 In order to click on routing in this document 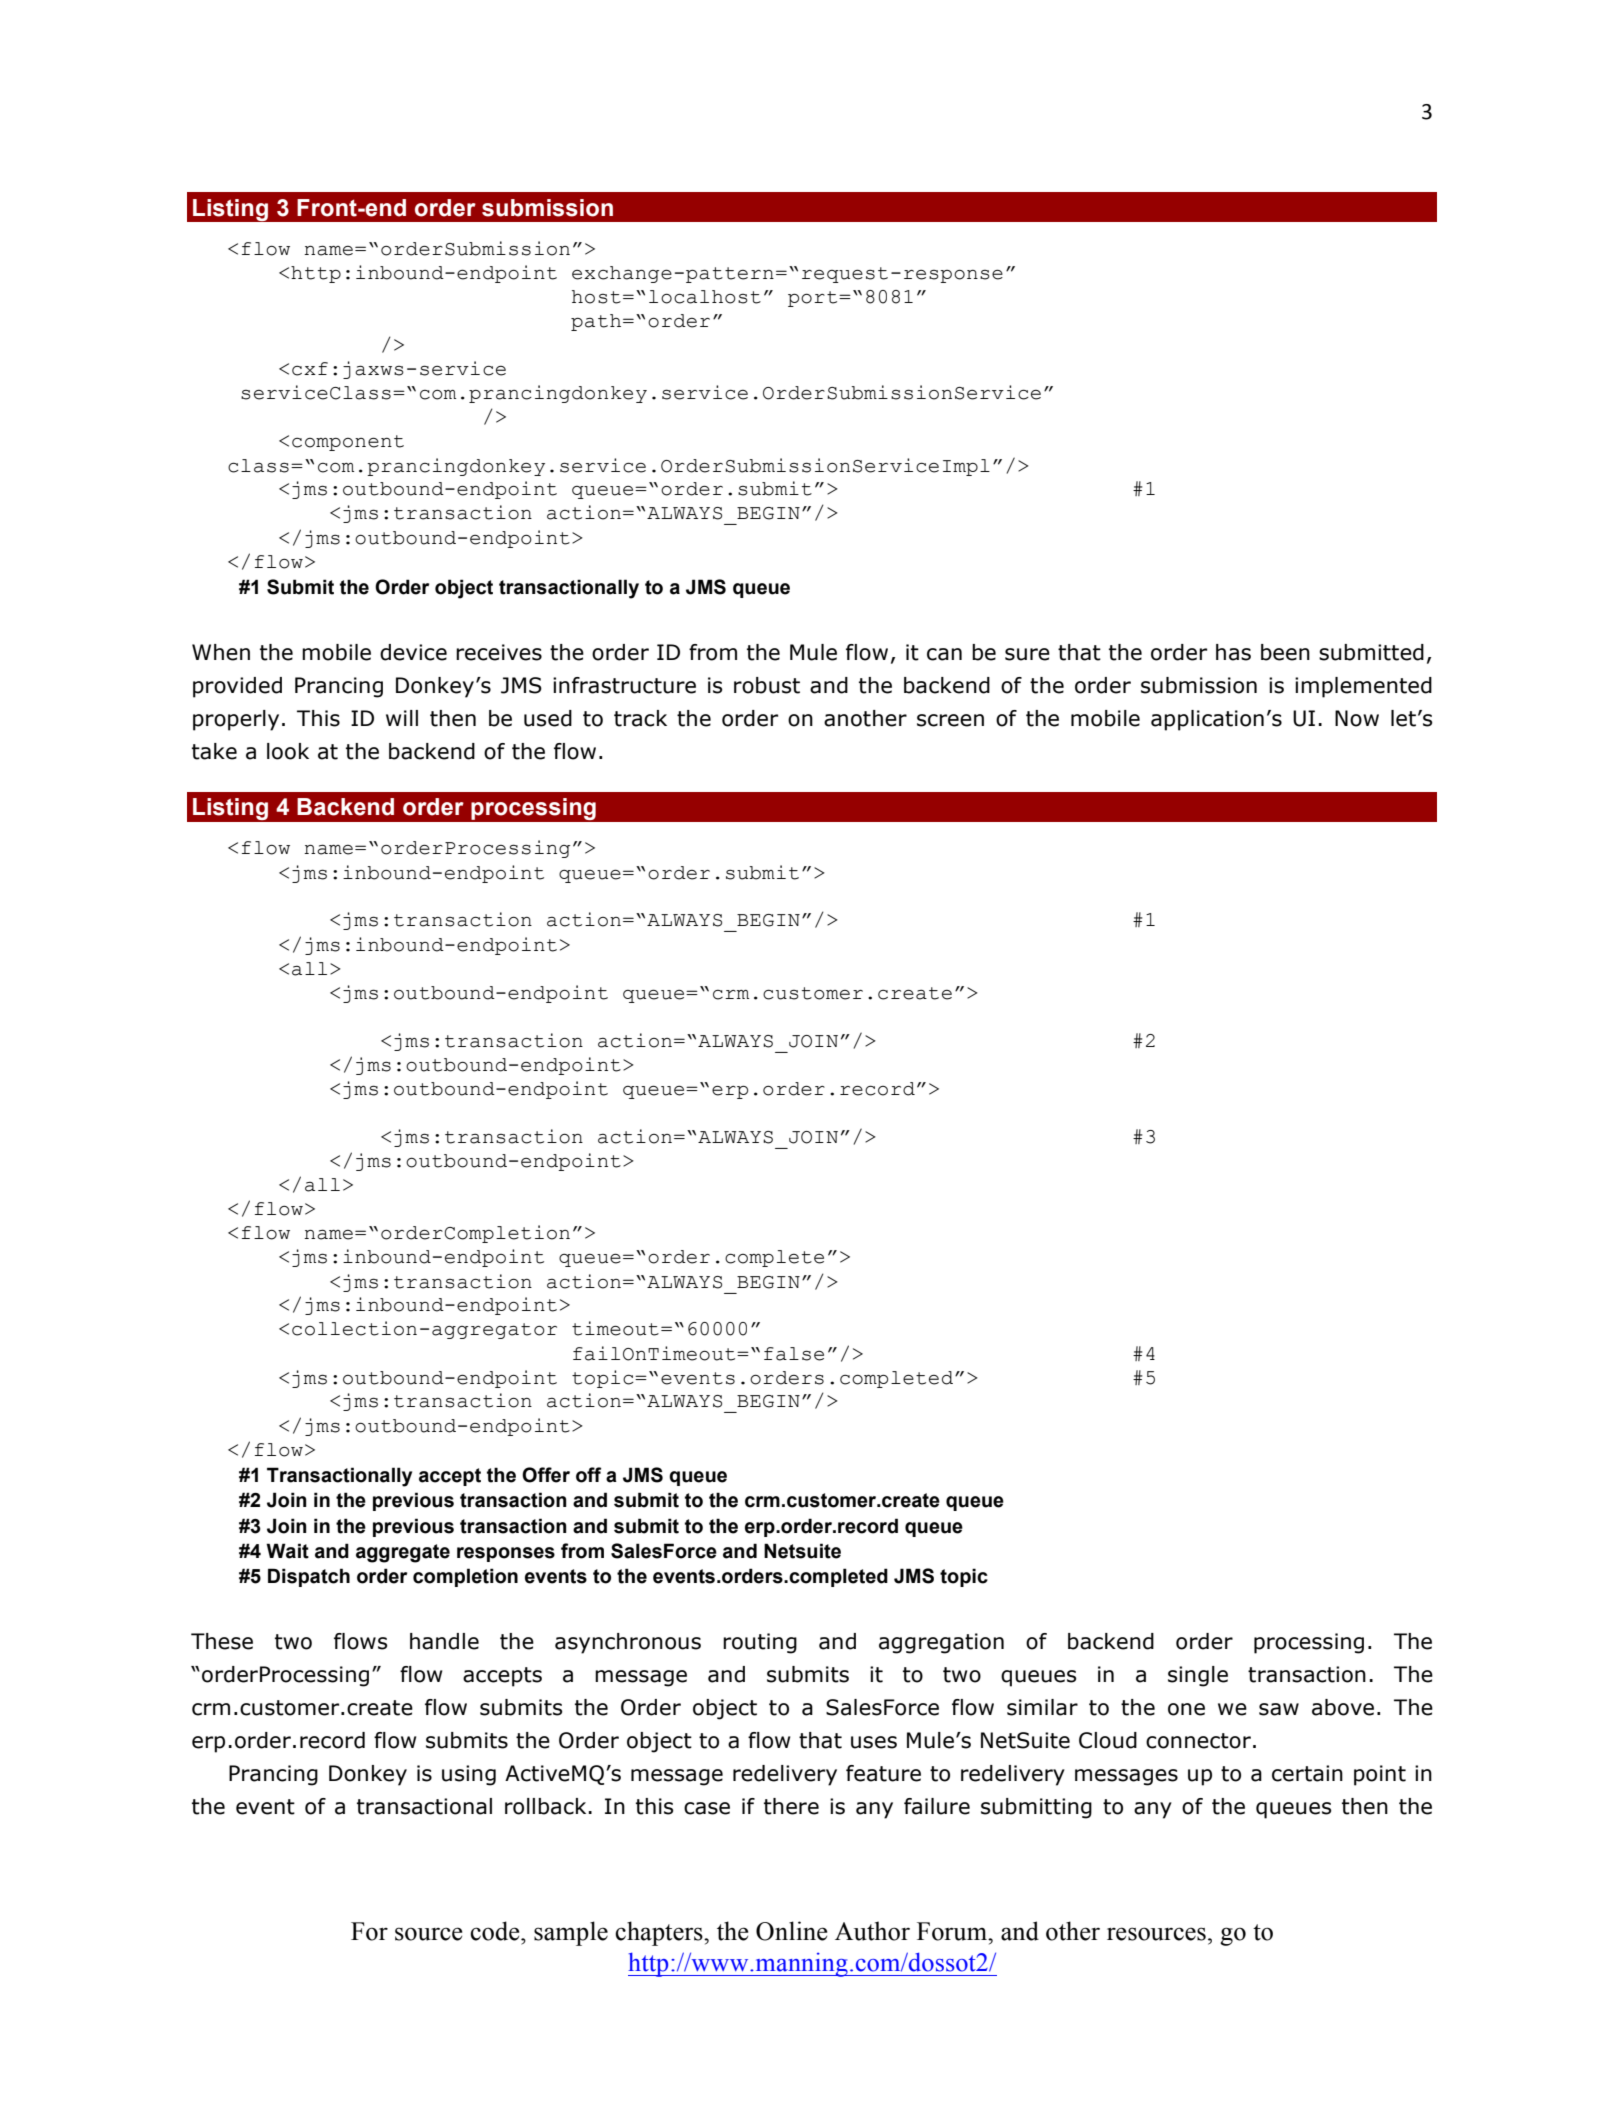, I will do `click(760, 1643)`.
